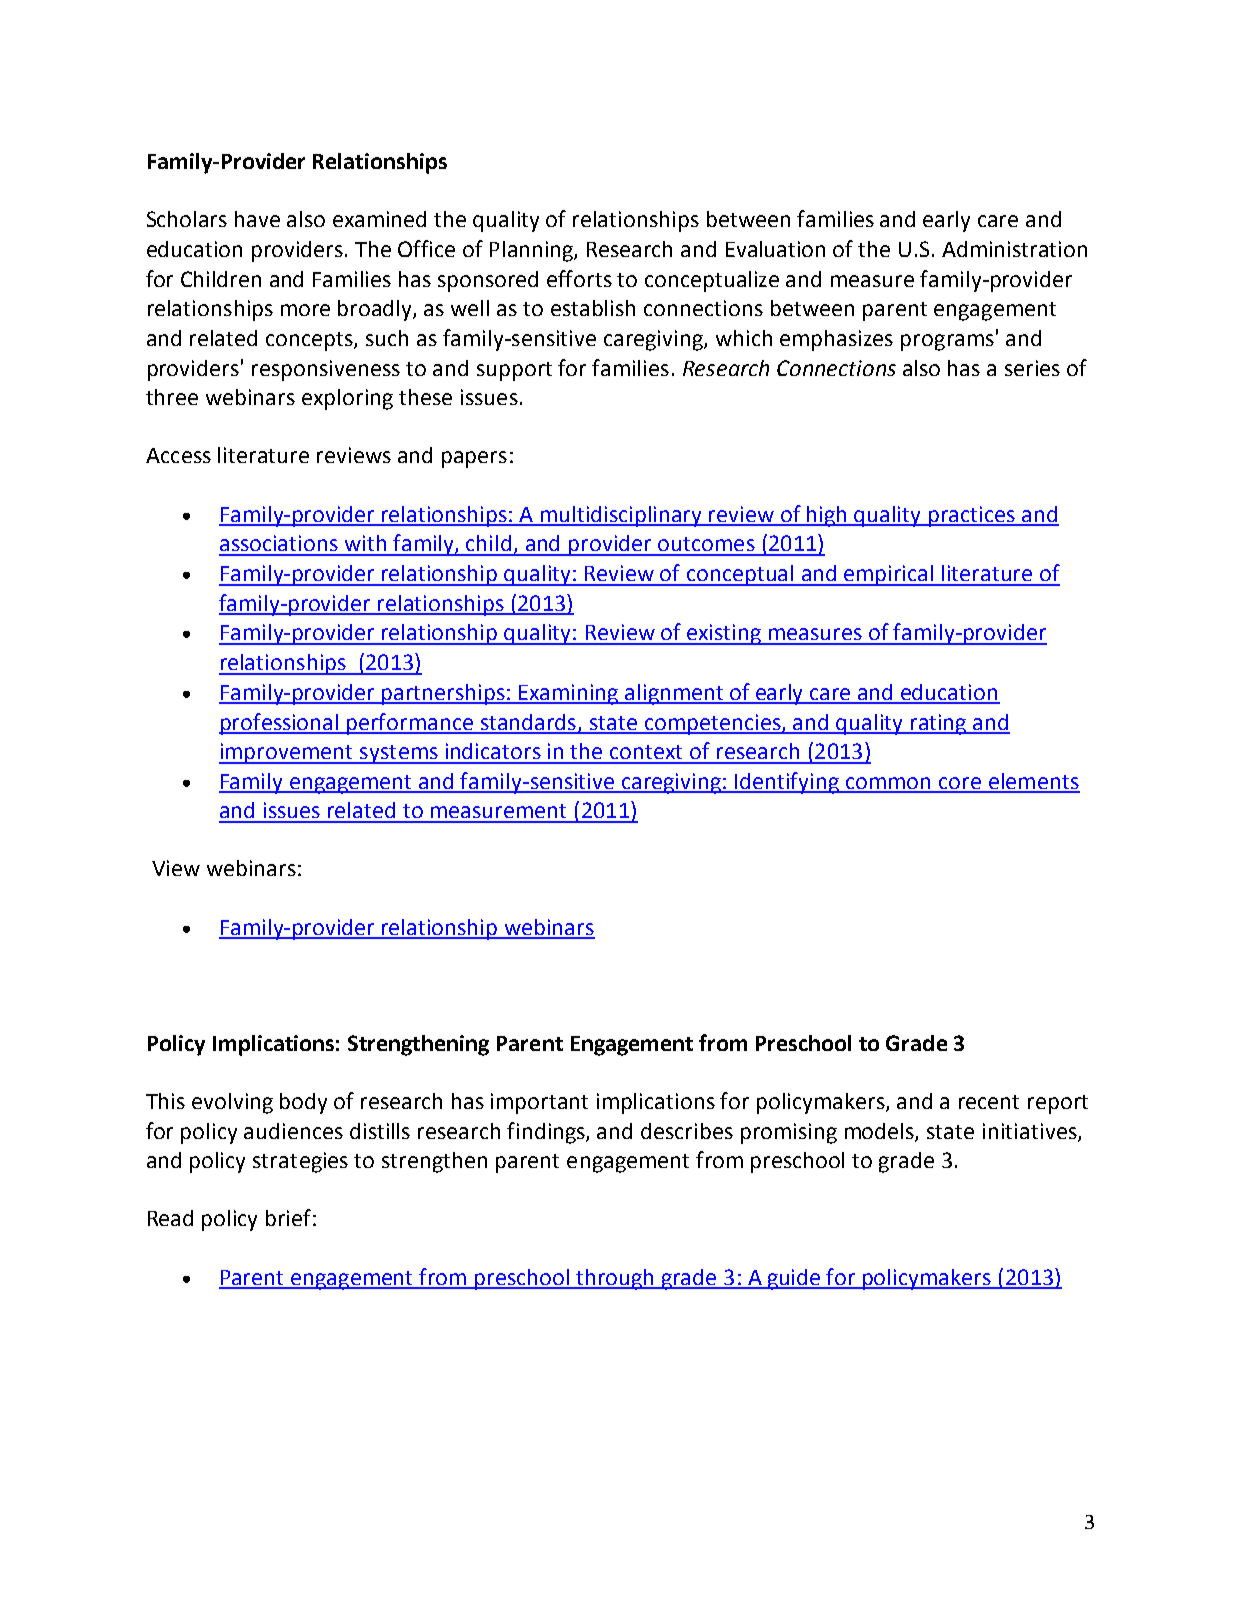 Image resolution: width=1241 pixels, height=1606 pixels. Describe the element at coordinates (579, 278) in the screenshot. I see `efforts` at that location.
